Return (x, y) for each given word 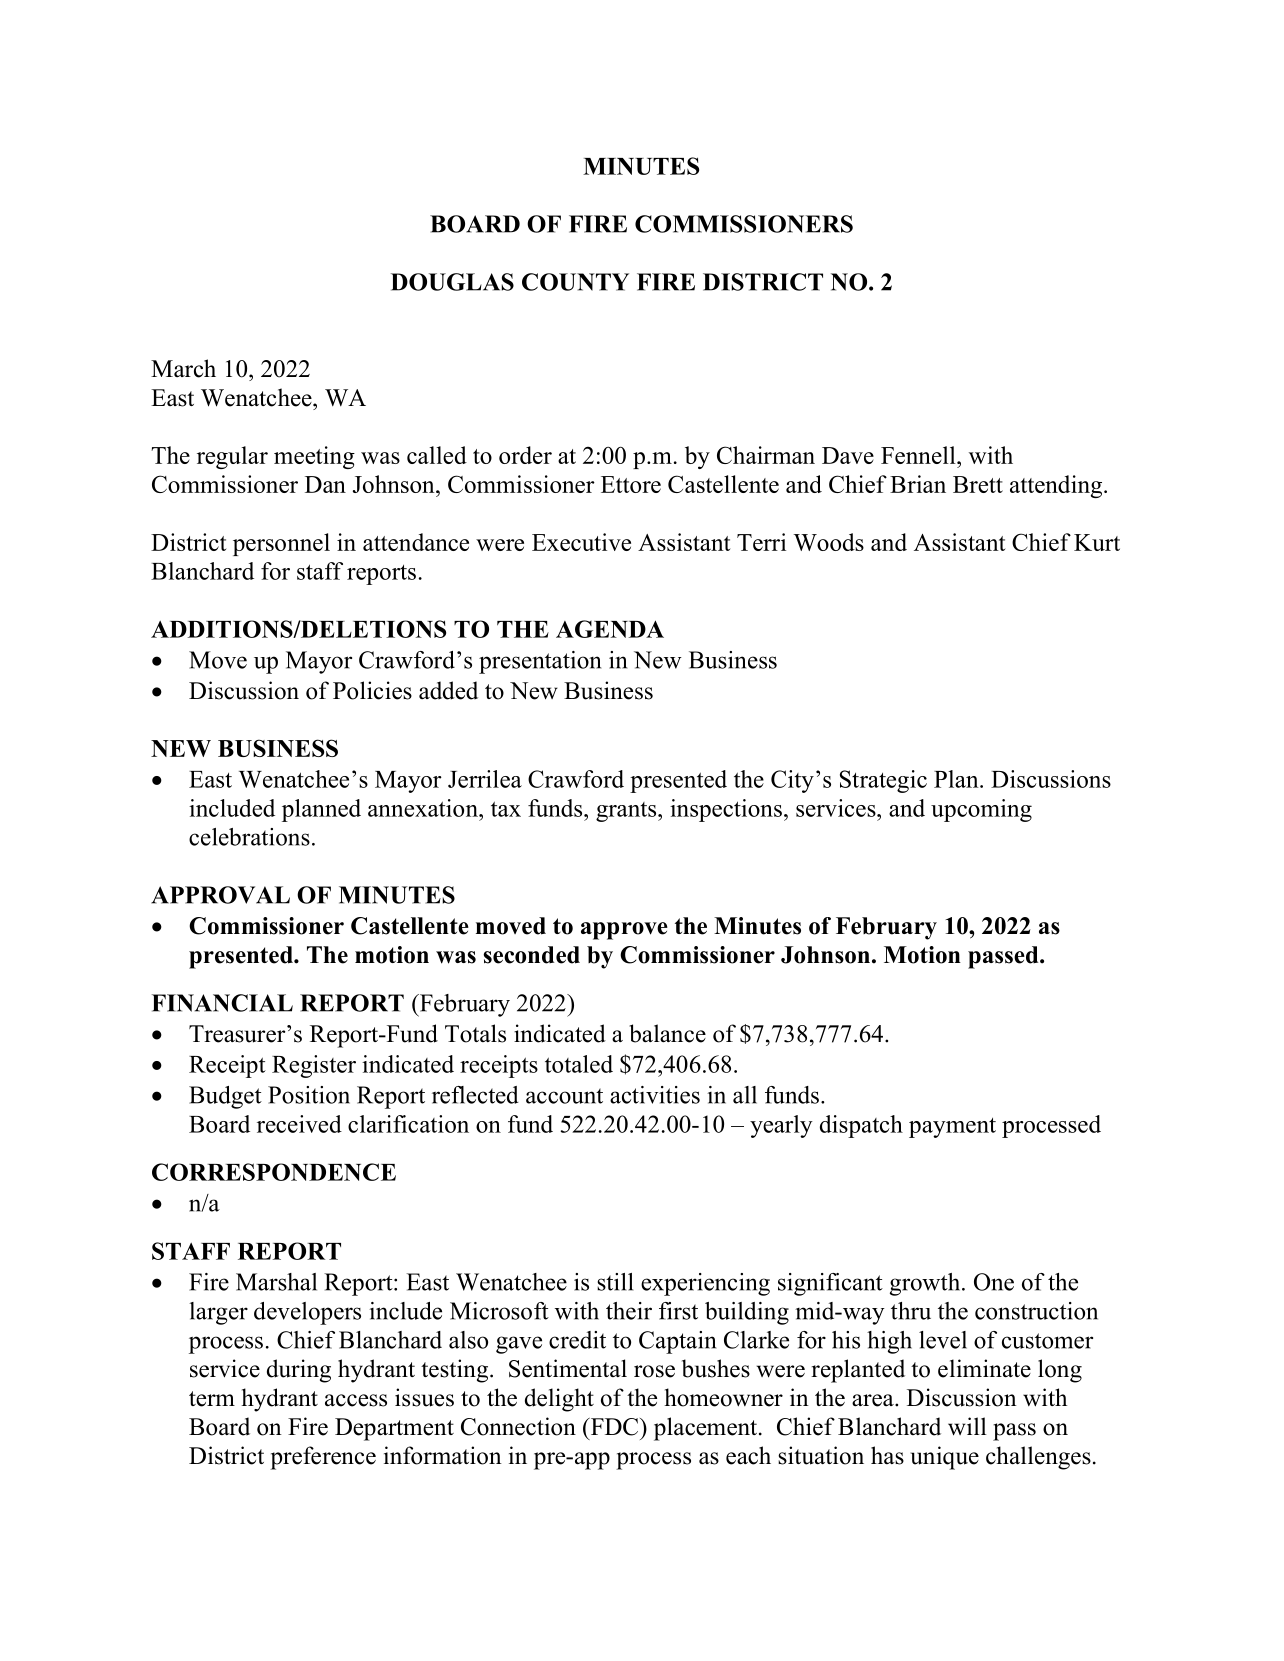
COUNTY (575, 282)
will (967, 1426)
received (299, 1124)
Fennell (919, 455)
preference (323, 1458)
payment (952, 1128)
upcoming (981, 810)
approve (624, 931)
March (183, 368)
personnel (281, 544)
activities (655, 1095)
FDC (614, 1427)
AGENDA (610, 629)
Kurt (1097, 542)
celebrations (249, 837)
